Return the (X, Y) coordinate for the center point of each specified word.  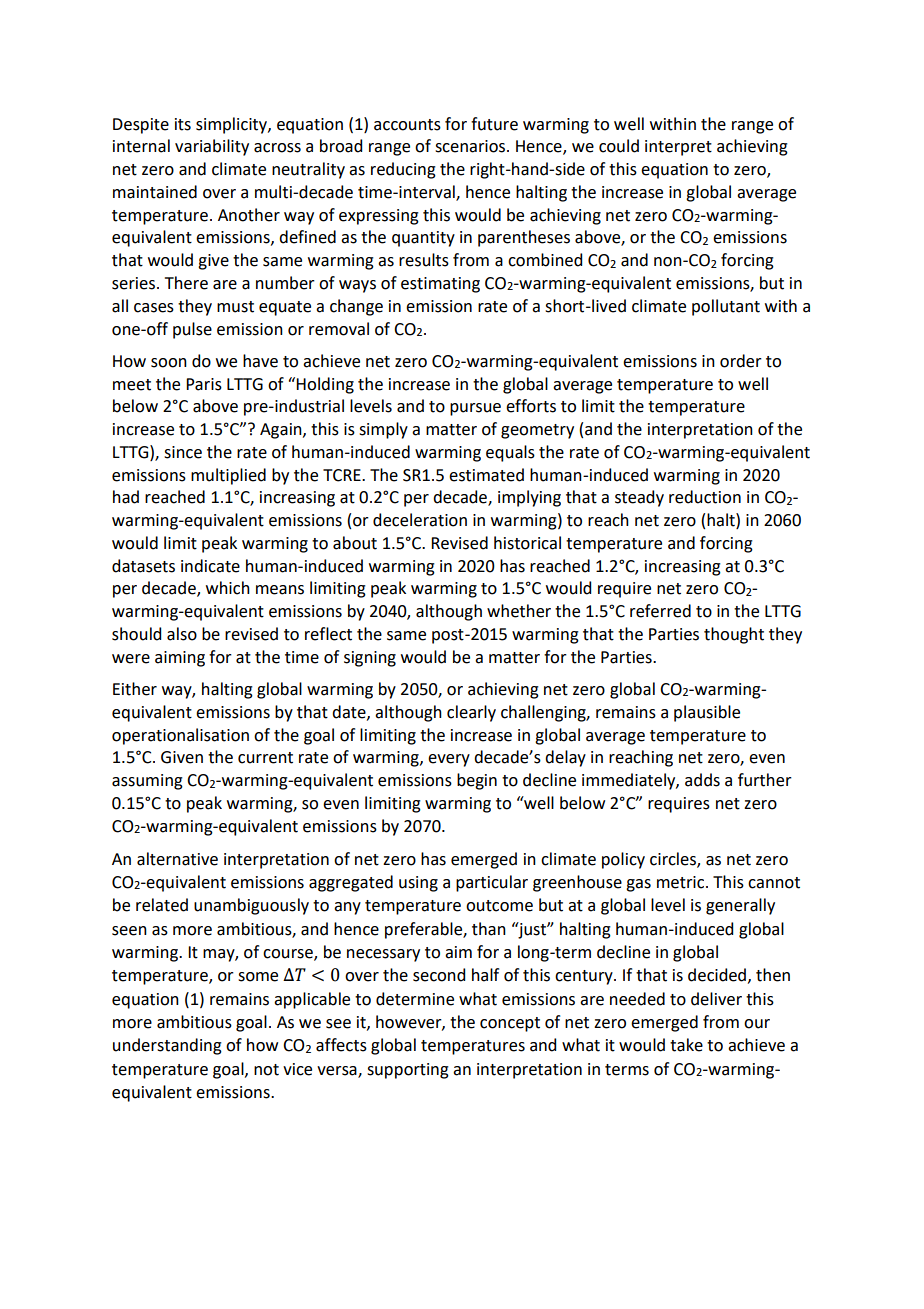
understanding (167, 1046)
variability (212, 147)
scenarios (471, 146)
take (686, 1045)
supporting (408, 1071)
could (619, 146)
